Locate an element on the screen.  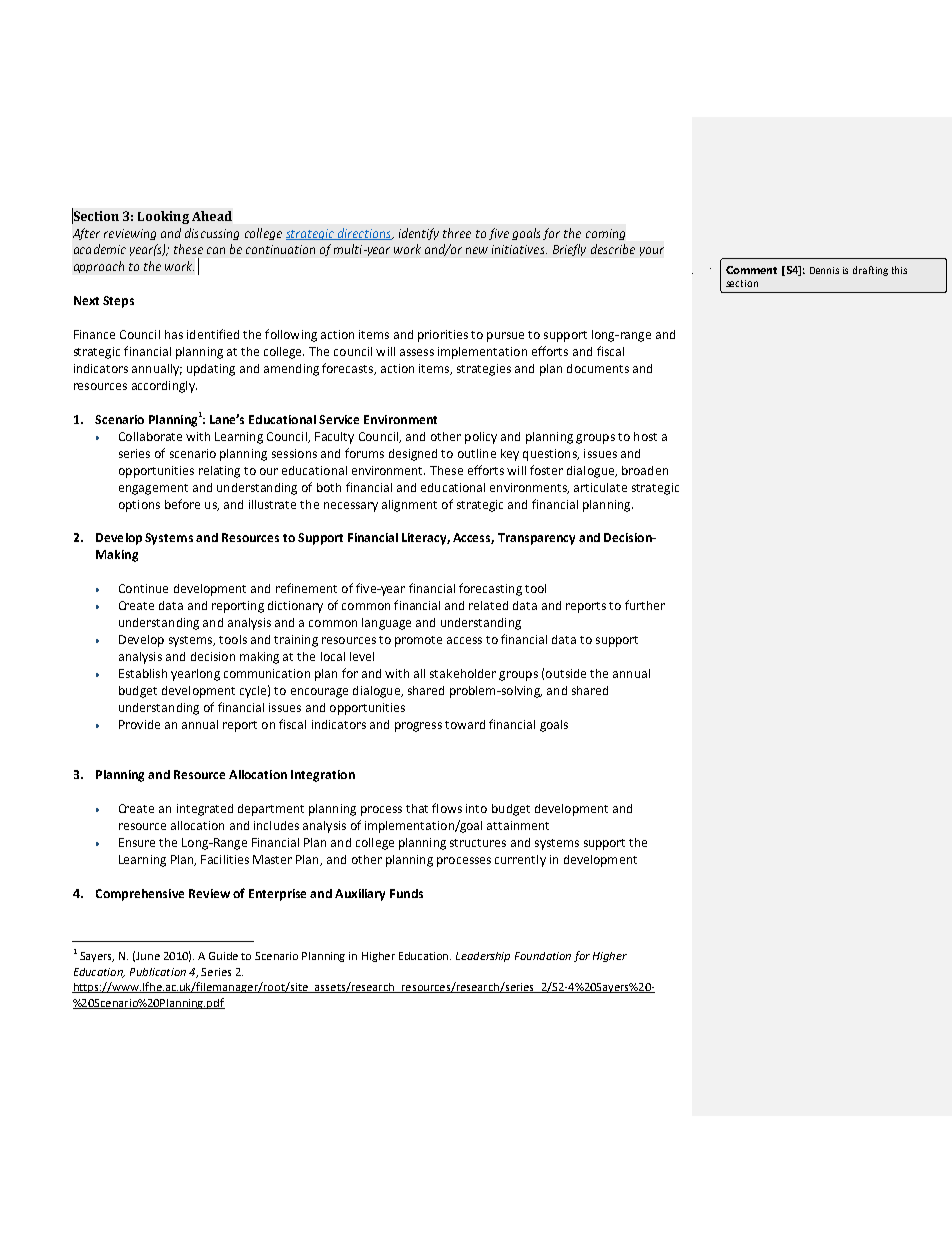
new is located at coordinates (477, 250).
